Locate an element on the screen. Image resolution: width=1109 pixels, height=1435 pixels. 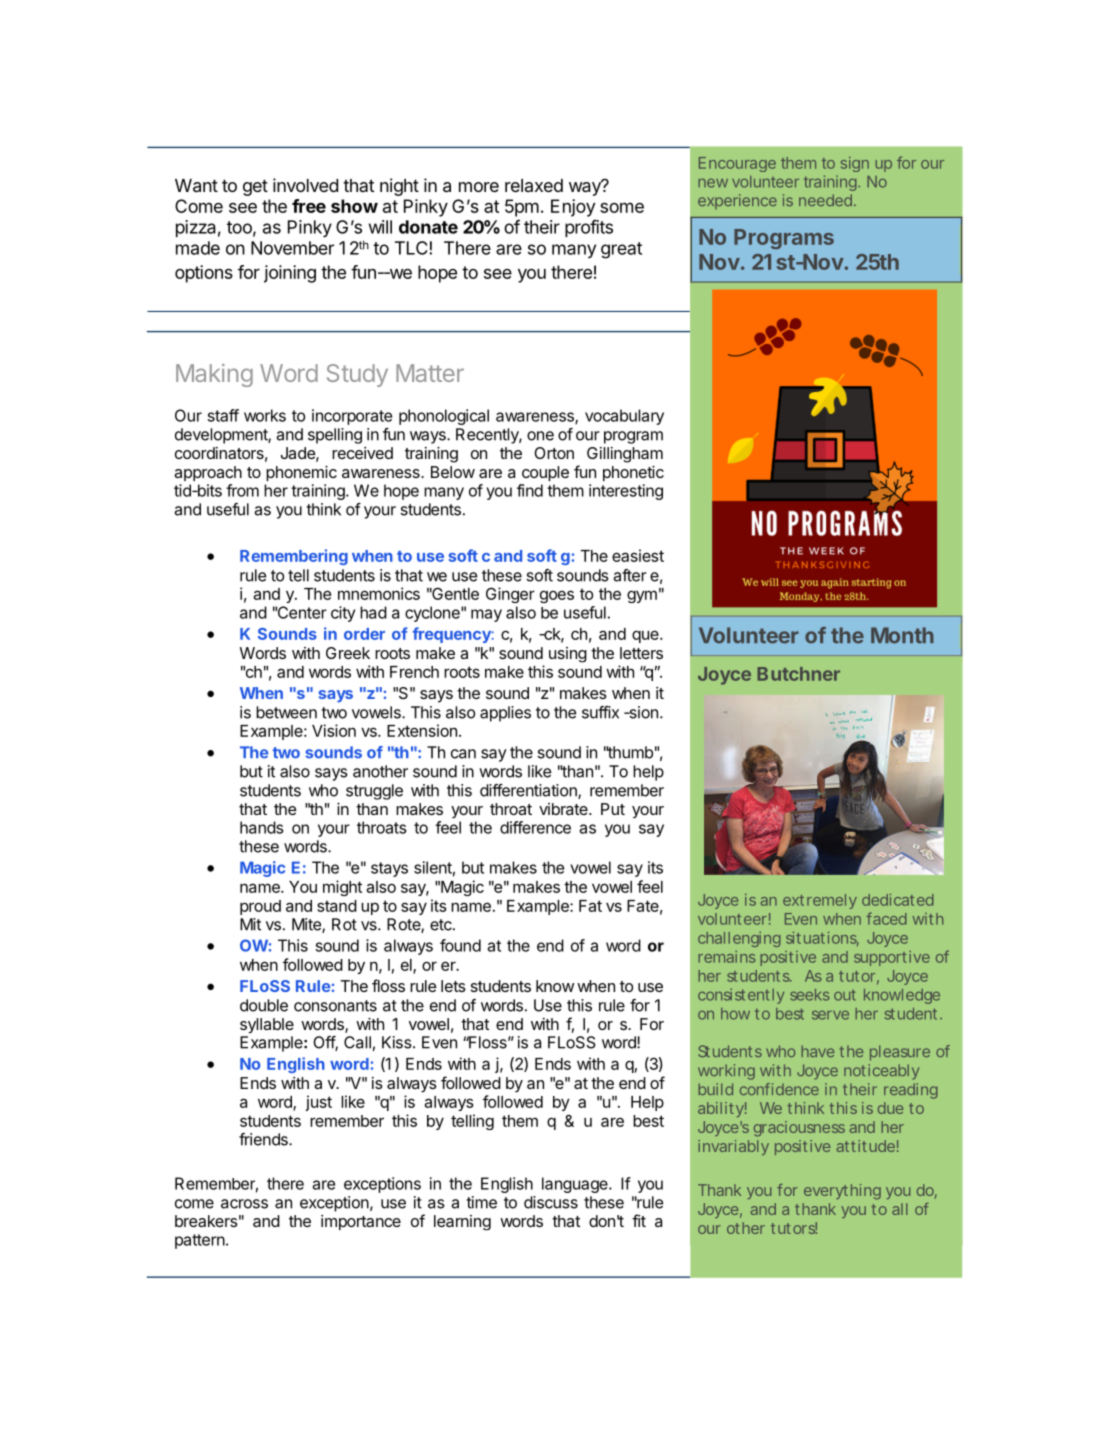
Month is located at coordinates (902, 635).
